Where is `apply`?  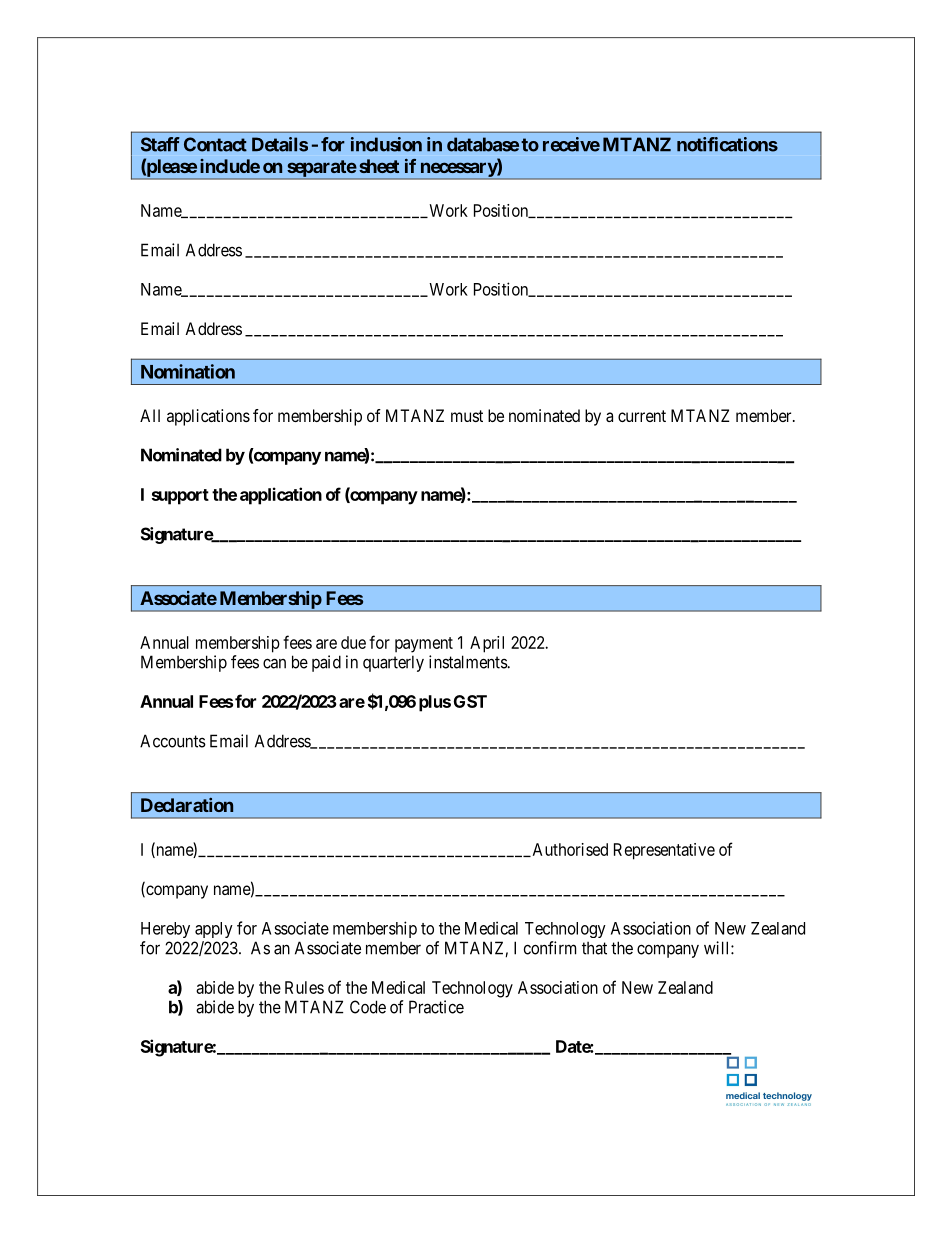
apply is located at coordinates (214, 930).
